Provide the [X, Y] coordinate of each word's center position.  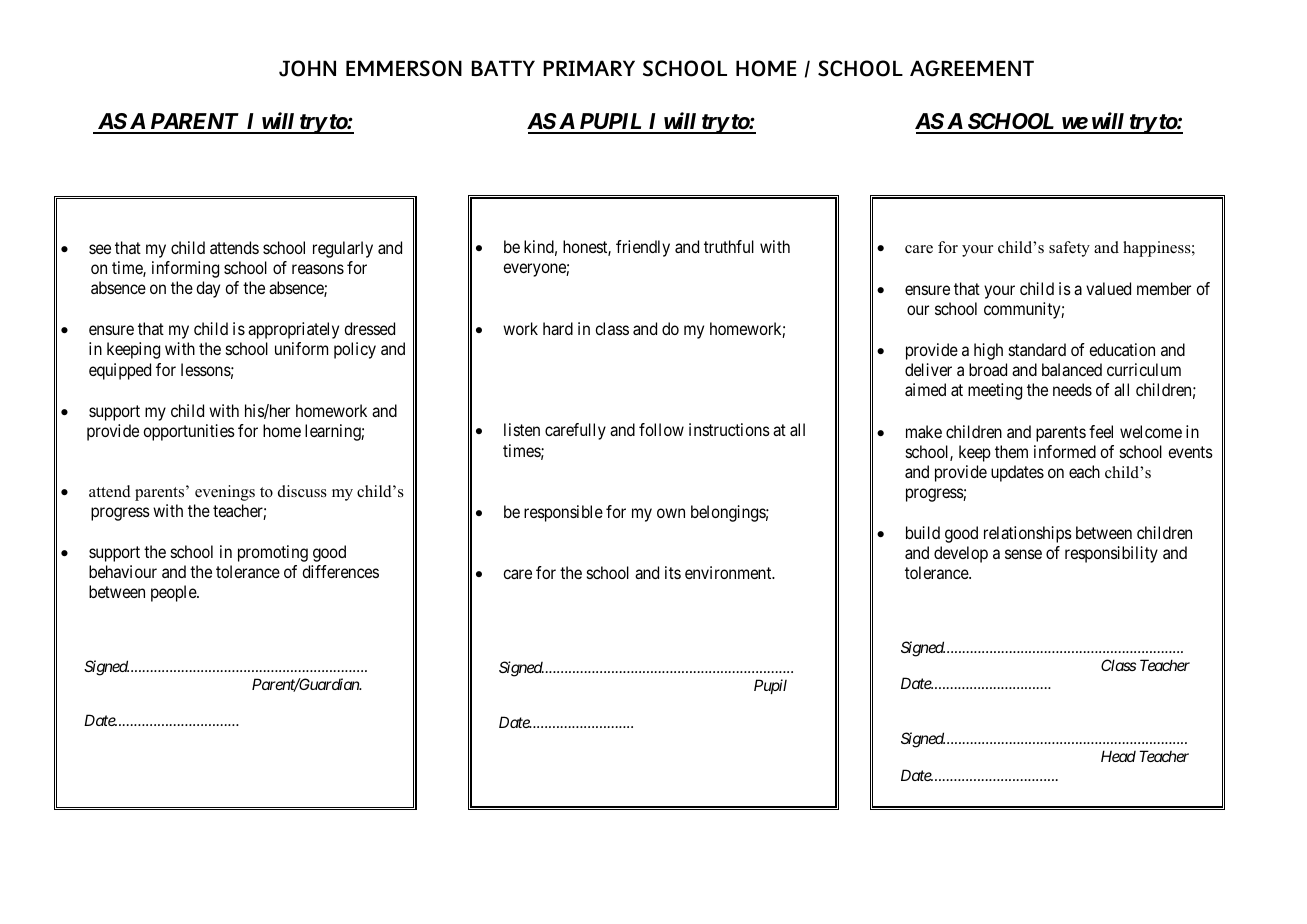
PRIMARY [589, 68]
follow [661, 429]
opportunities [189, 432]
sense [1023, 554]
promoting [273, 553]
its [673, 572]
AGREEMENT [972, 68]
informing [185, 269]
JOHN [307, 68]
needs [1072, 389]
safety [1069, 249]
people [174, 593]
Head [1118, 756]
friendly [643, 248]
